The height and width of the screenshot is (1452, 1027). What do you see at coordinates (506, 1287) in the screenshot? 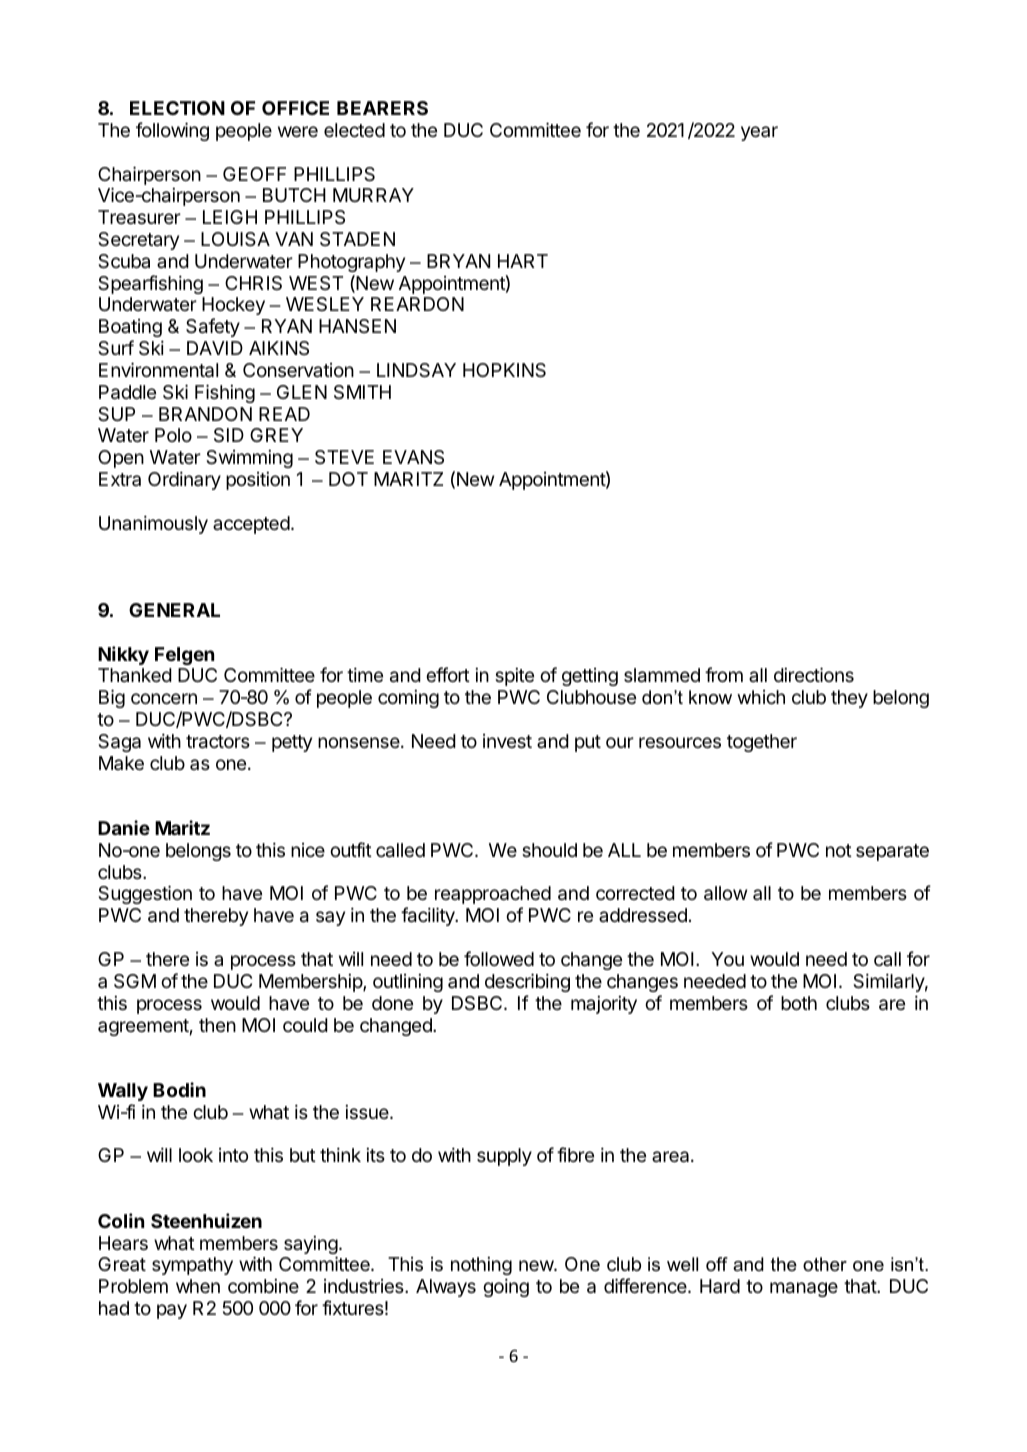
I see `going` at bounding box center [506, 1287].
